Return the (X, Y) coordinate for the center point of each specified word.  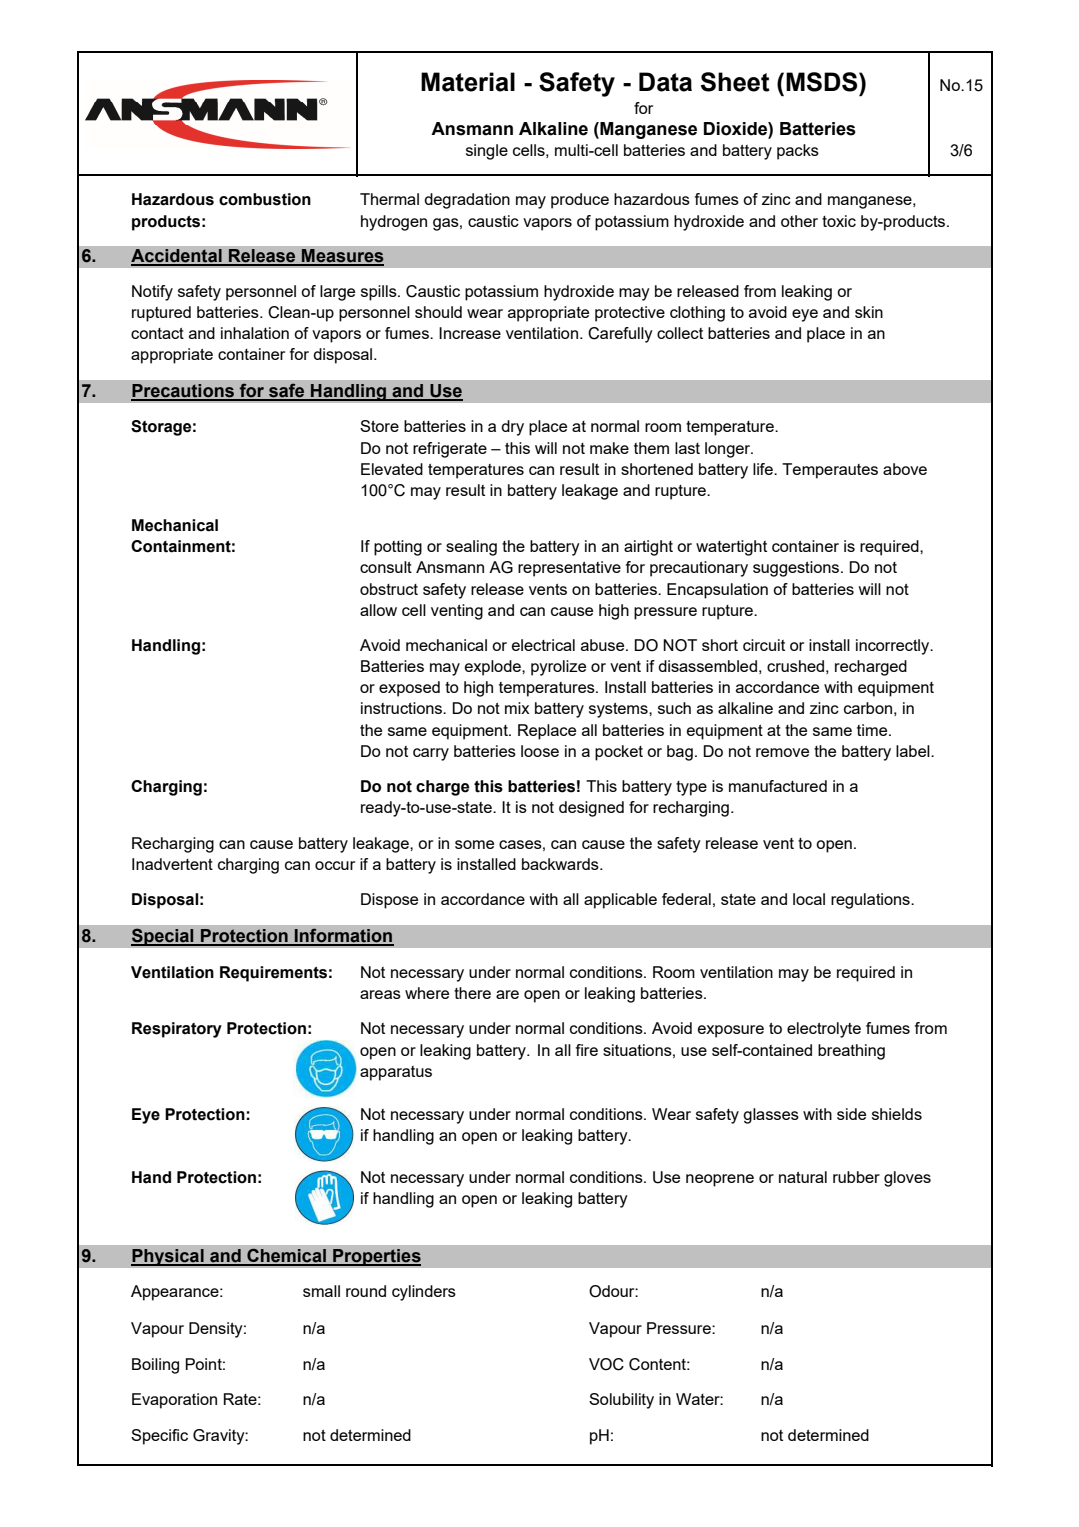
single (487, 152)
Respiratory (177, 1030)
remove (782, 752)
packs (798, 152)
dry (512, 428)
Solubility (621, 1401)
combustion (265, 199)
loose (540, 751)
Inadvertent (172, 864)
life (764, 469)
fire (587, 1050)
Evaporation (174, 1401)
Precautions (183, 392)
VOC (606, 1364)
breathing (851, 1052)
